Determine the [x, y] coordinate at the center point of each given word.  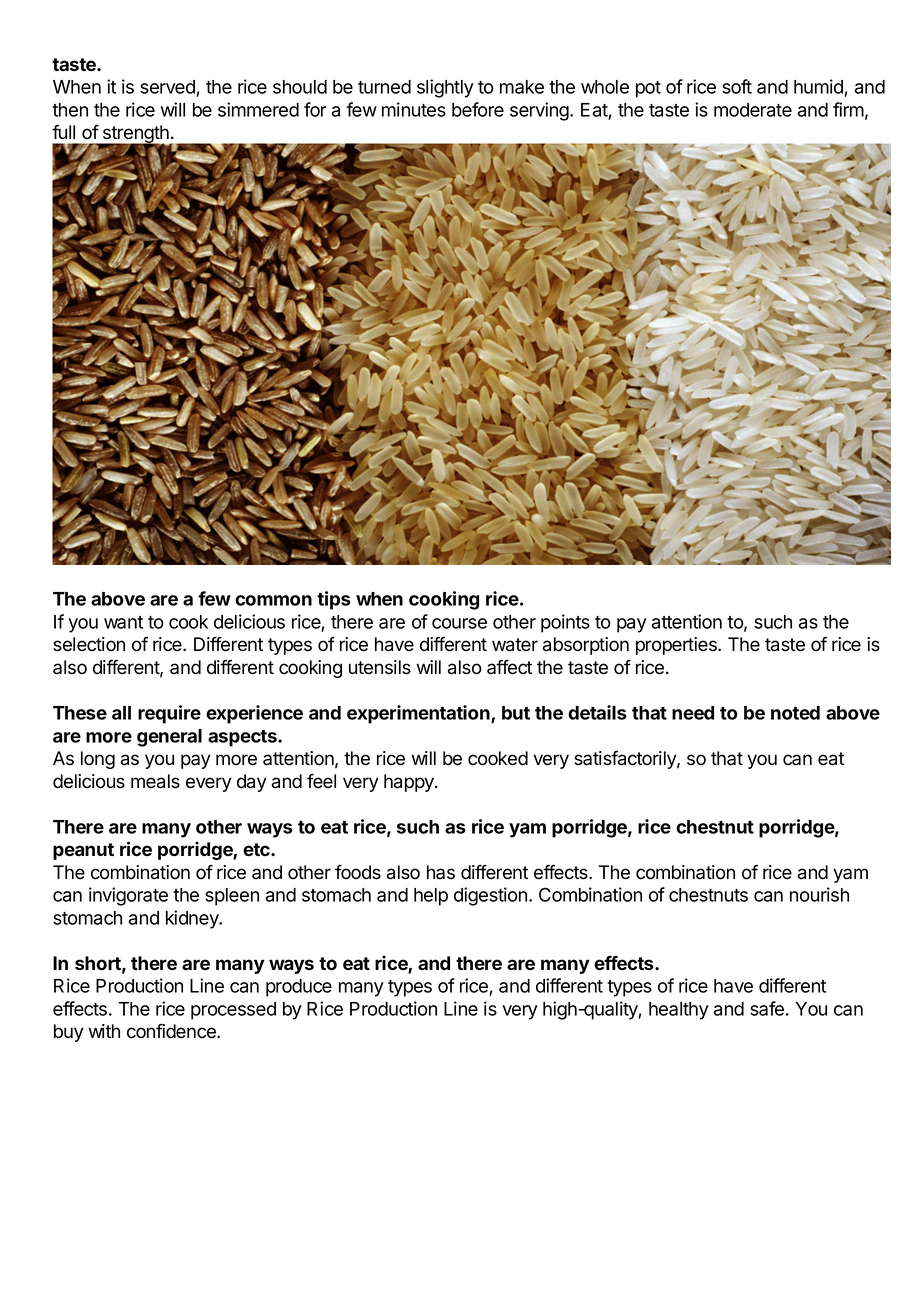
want [123, 622]
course [459, 623]
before [478, 109]
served [168, 88]
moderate [753, 110]
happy [410, 783]
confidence [172, 1031]
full [63, 131]
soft [737, 86]
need [693, 713]
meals [155, 781]
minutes [414, 109]
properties [677, 646]
